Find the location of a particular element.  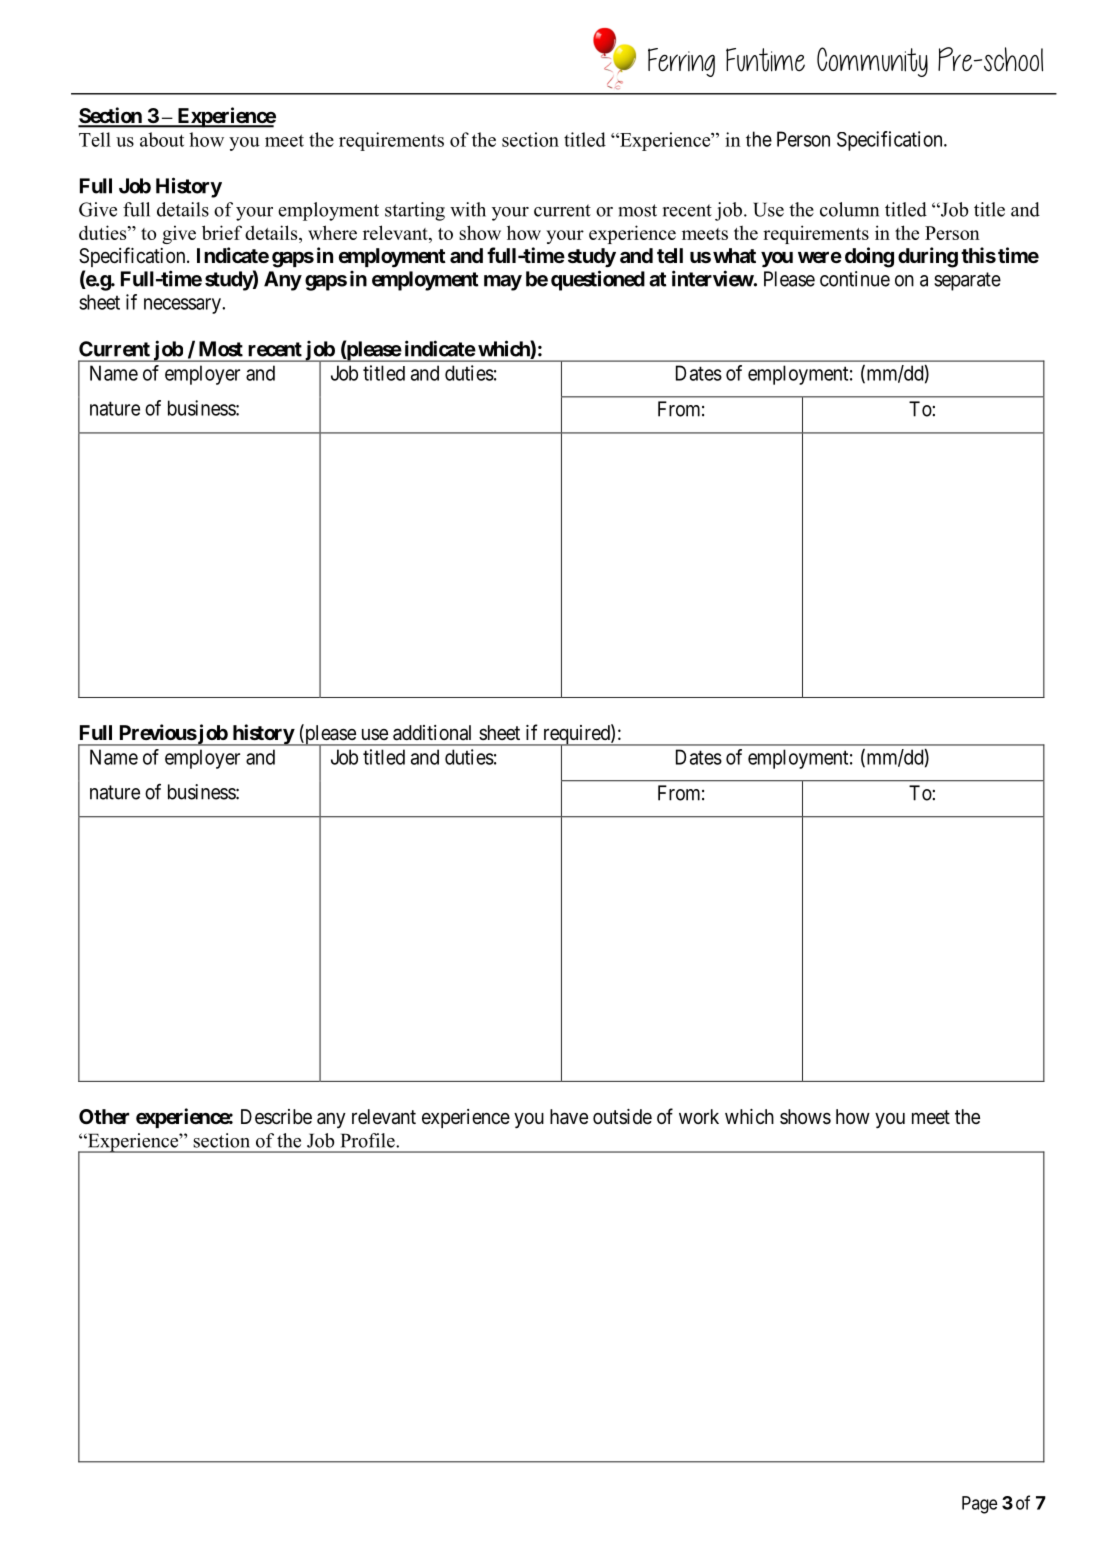

continue is located at coordinates (855, 279).
